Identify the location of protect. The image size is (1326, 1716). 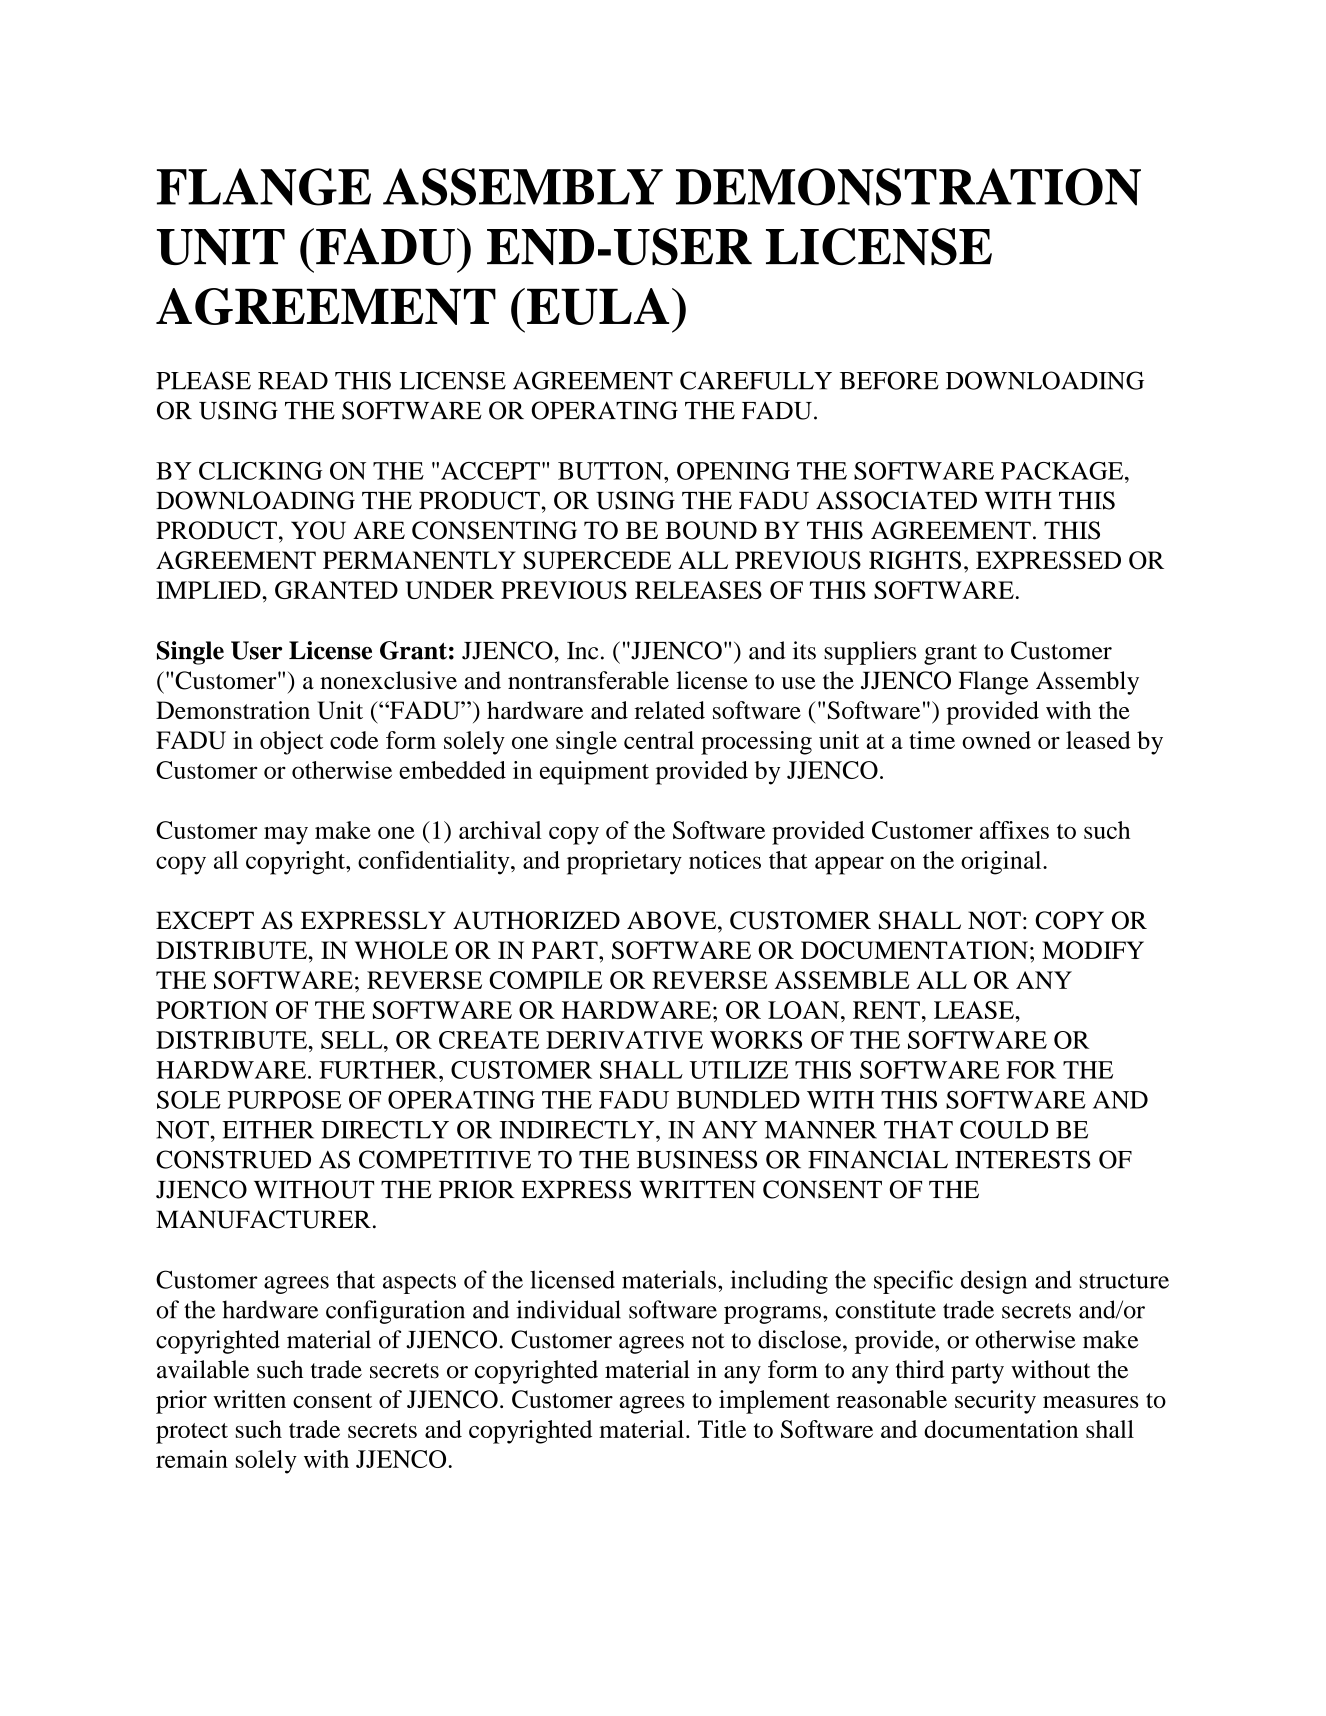
(192, 1433).
